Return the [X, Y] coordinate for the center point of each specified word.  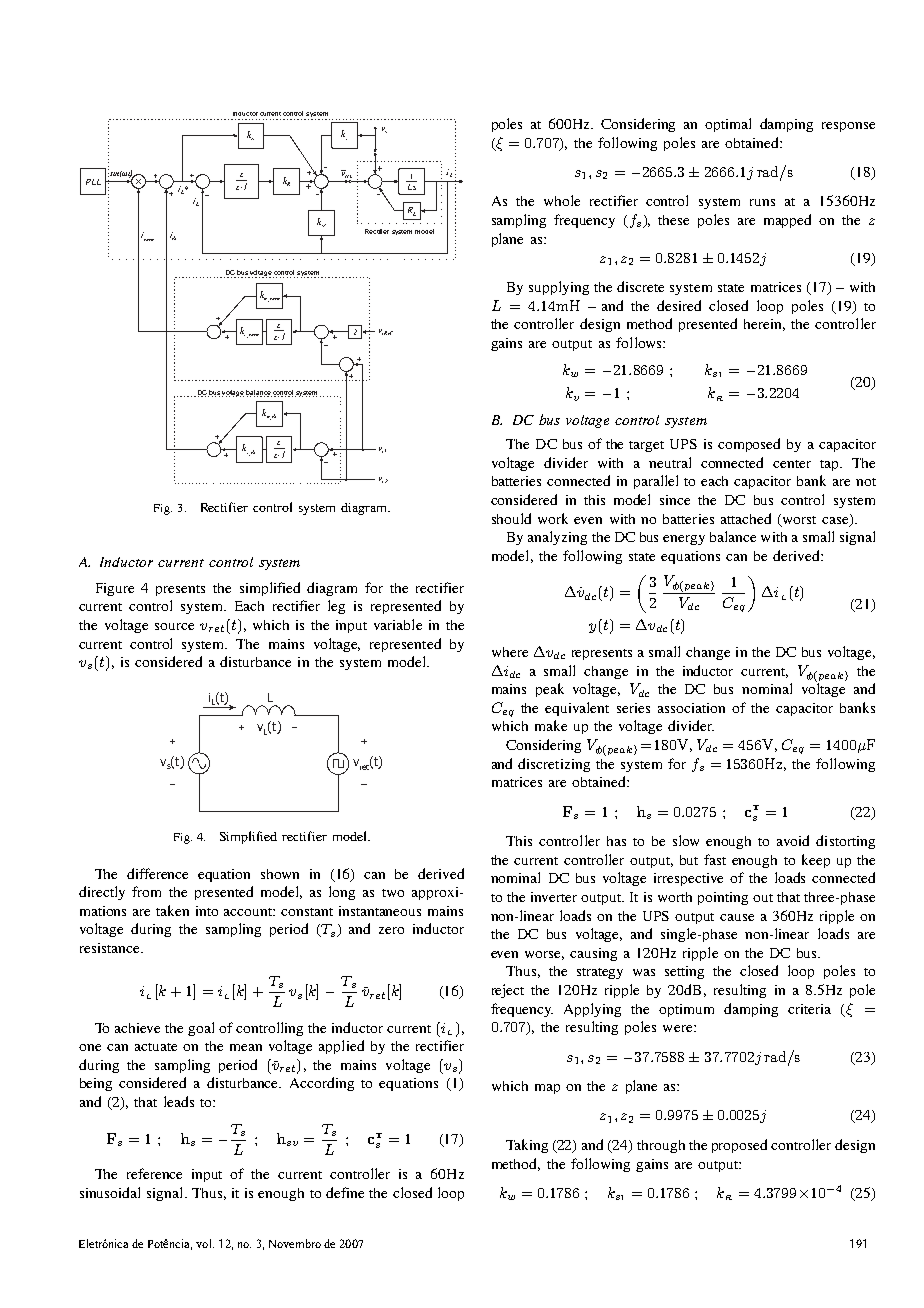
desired [679, 305]
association [691, 708]
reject [508, 991]
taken [172, 910]
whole [562, 200]
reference [154, 1173]
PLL [93, 182]
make [551, 725]
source [174, 626]
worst [798, 520]
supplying [559, 288]
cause [737, 917]
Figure [115, 589]
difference [157, 873]
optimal [728, 125]
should [511, 518]
